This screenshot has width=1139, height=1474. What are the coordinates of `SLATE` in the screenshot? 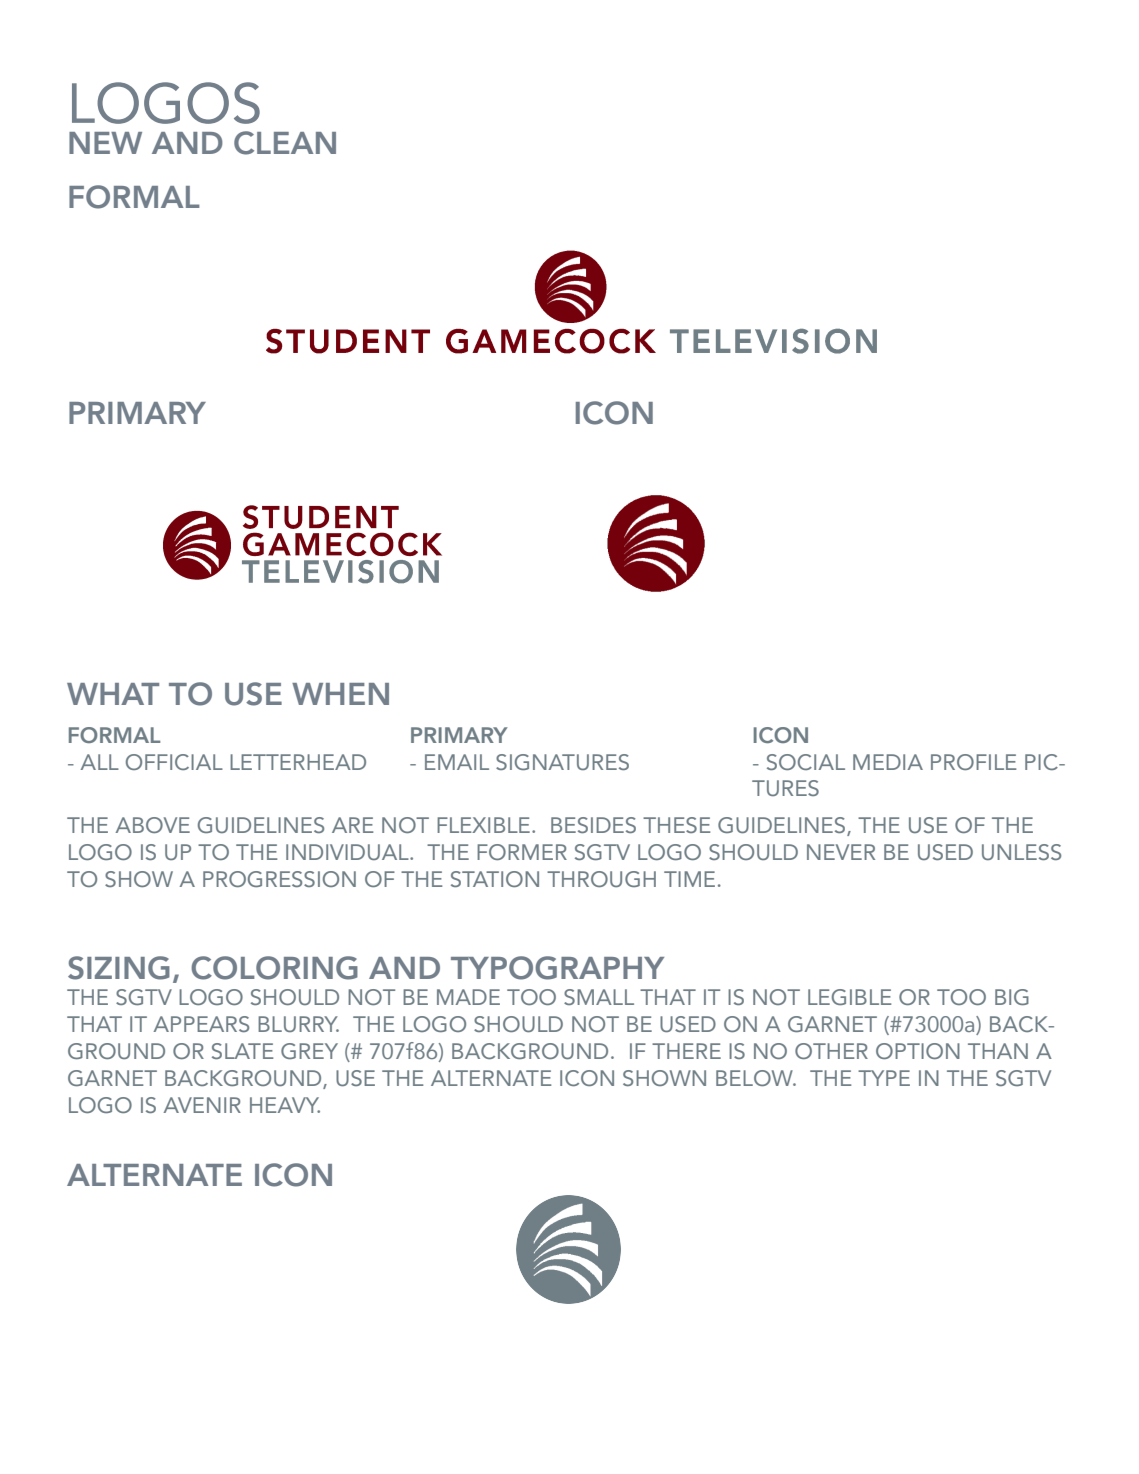 It's located at (243, 1051).
